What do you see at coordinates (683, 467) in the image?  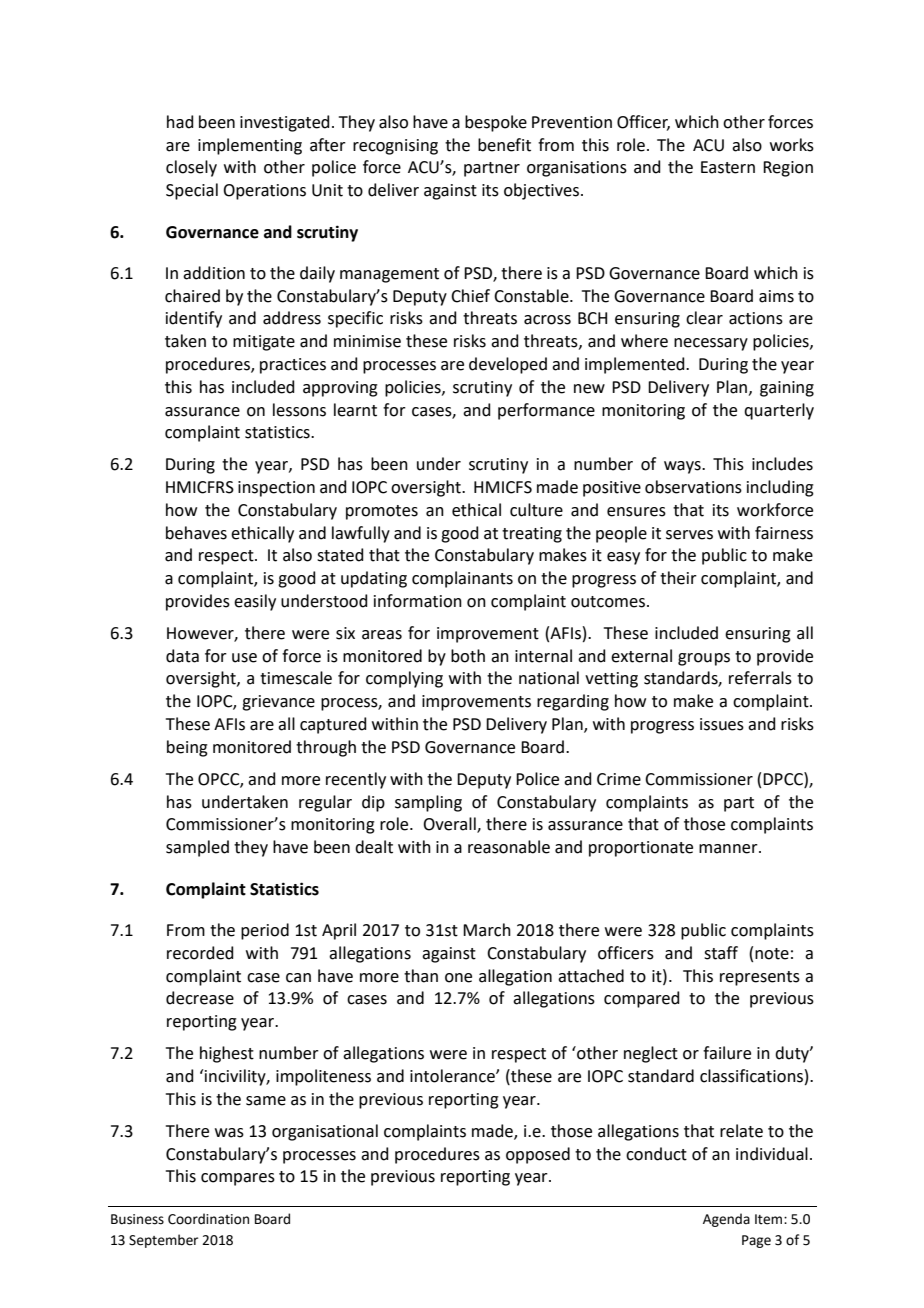 I see `ways` at bounding box center [683, 467].
